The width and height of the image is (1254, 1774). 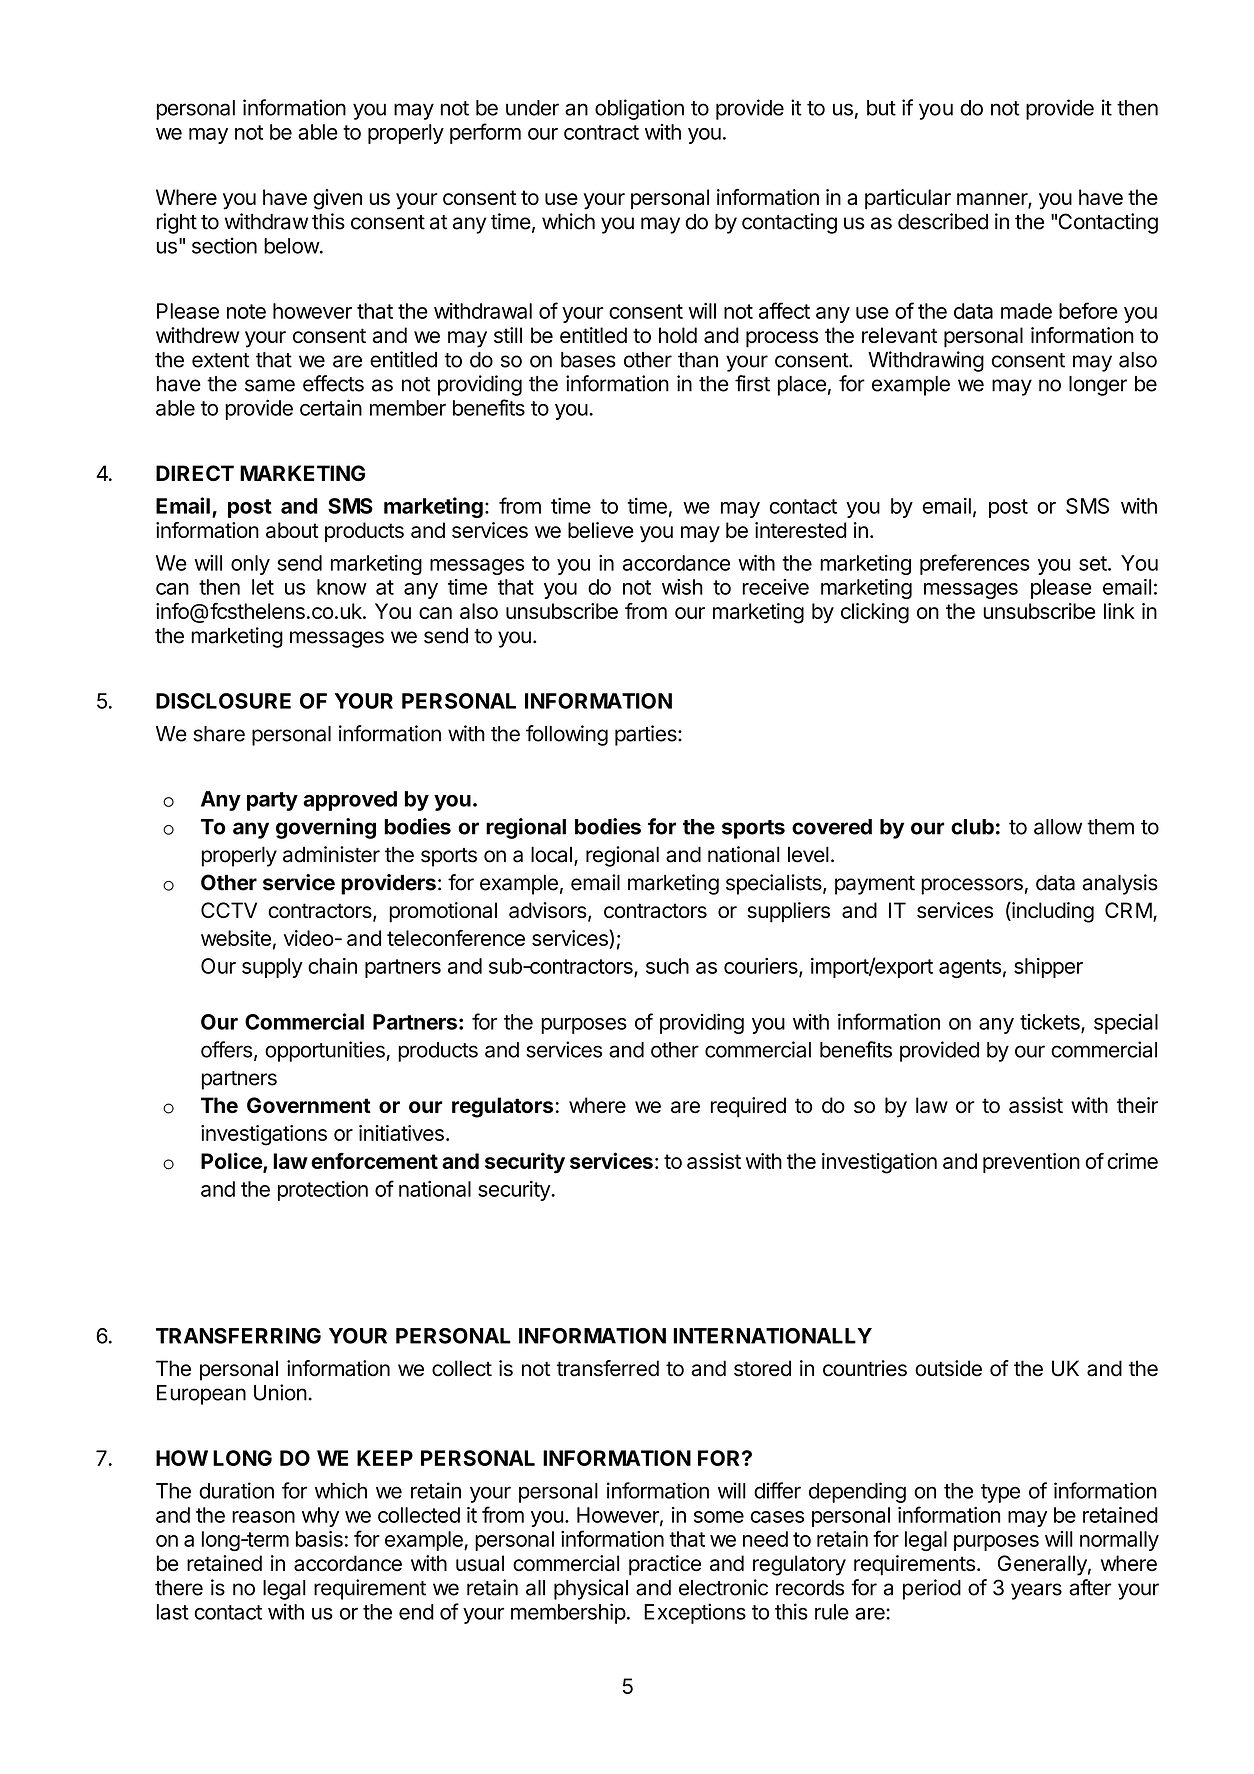 What do you see at coordinates (665, 1565) in the image?
I see `practice` at bounding box center [665, 1565].
